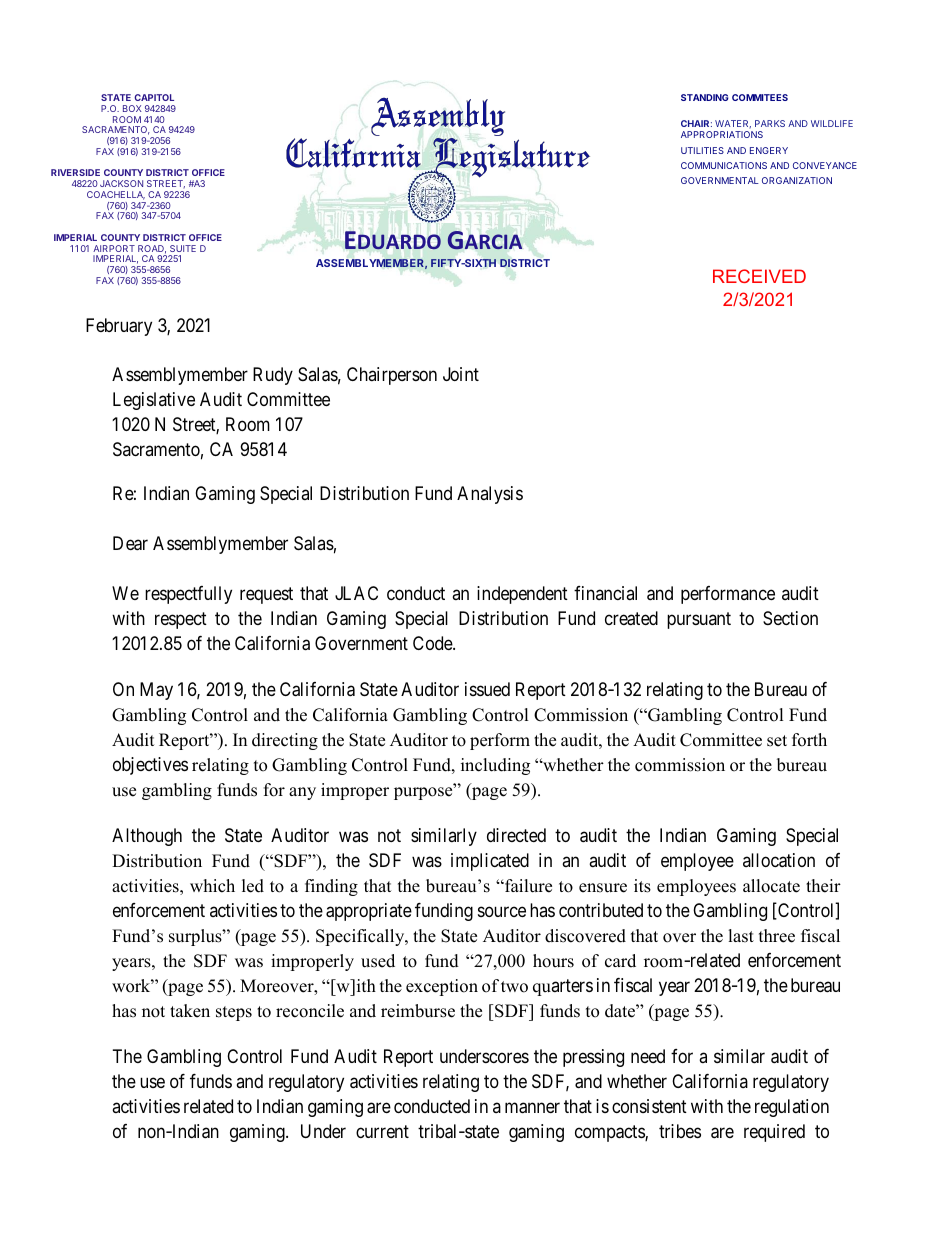  What do you see at coordinates (490, 862) in the screenshot?
I see `implicated` at bounding box center [490, 862].
